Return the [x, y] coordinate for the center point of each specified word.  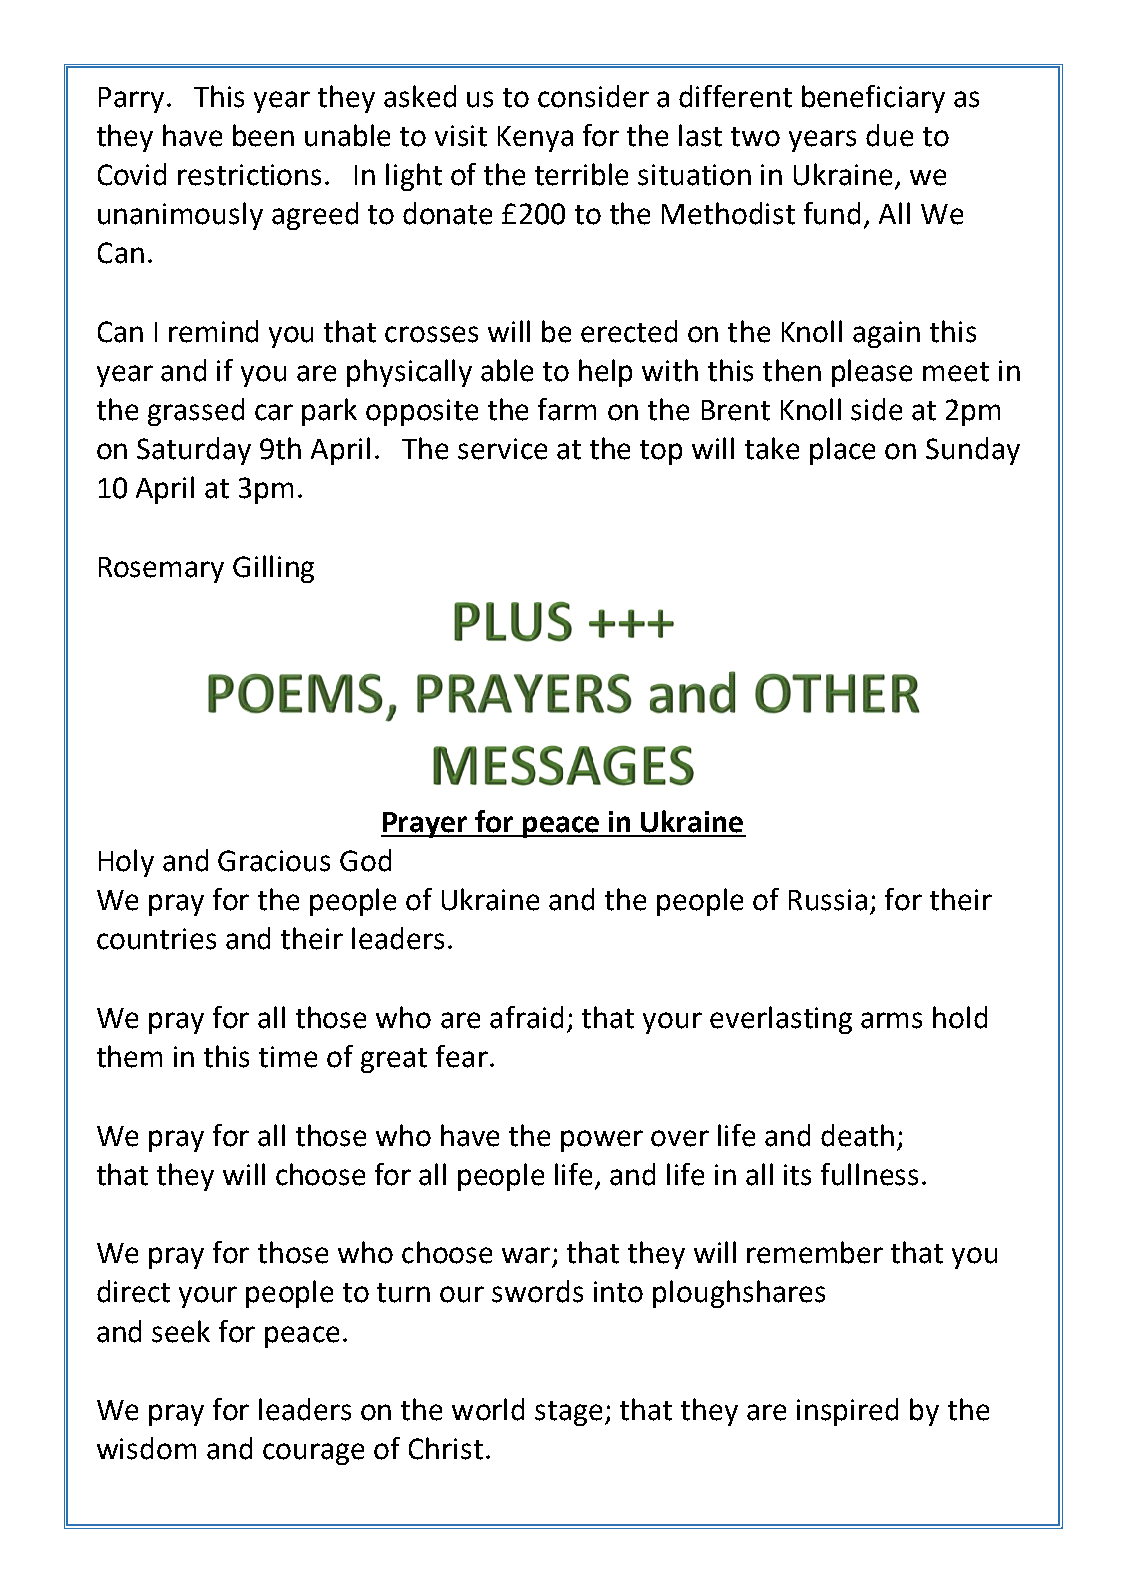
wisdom [146, 1448]
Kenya [535, 139]
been [263, 135]
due [889, 135]
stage [570, 1413]
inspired [847, 1412]
